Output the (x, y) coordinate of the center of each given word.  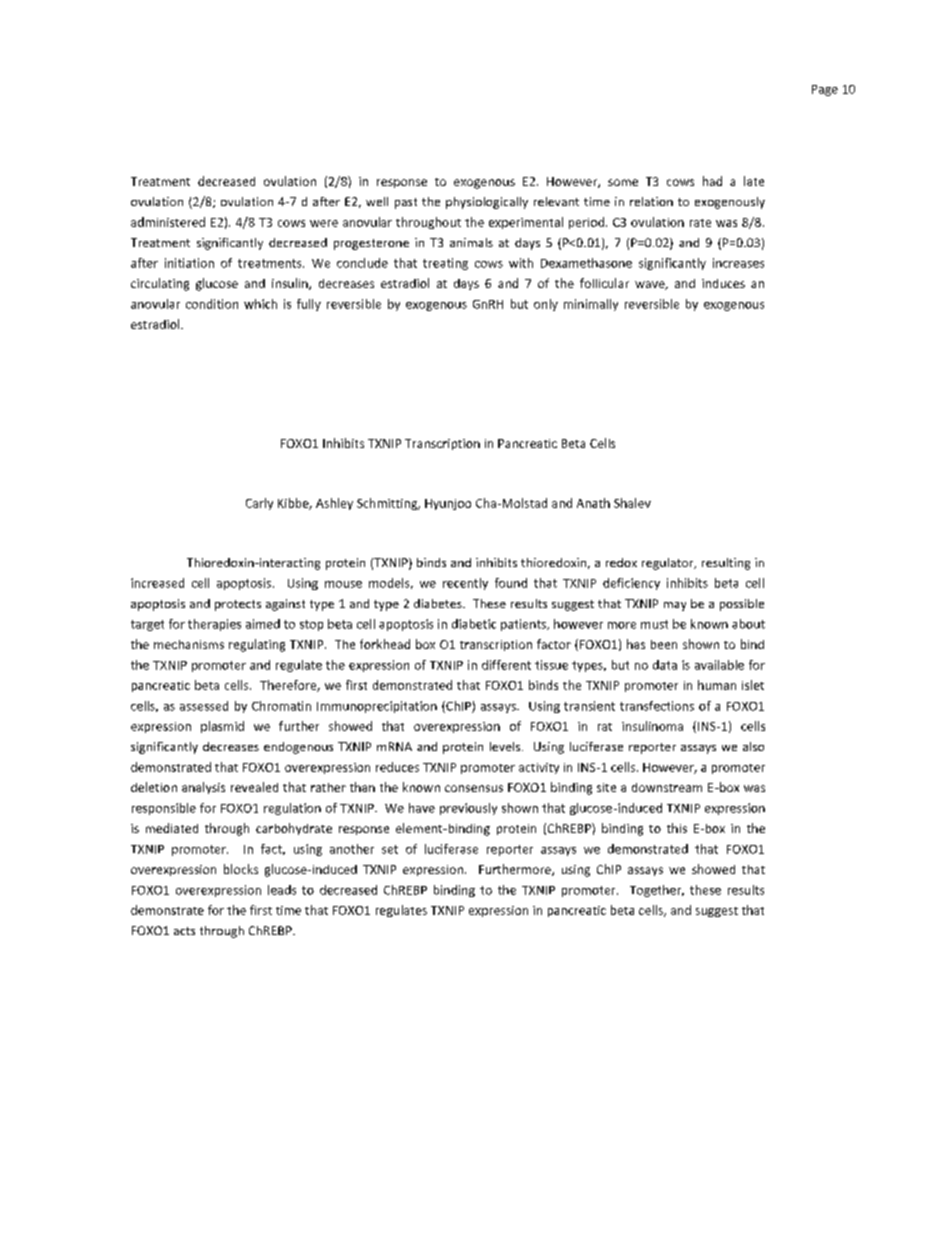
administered (168, 222)
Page (825, 90)
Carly (259, 504)
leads (282, 890)
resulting (726, 564)
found (511, 583)
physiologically (487, 203)
